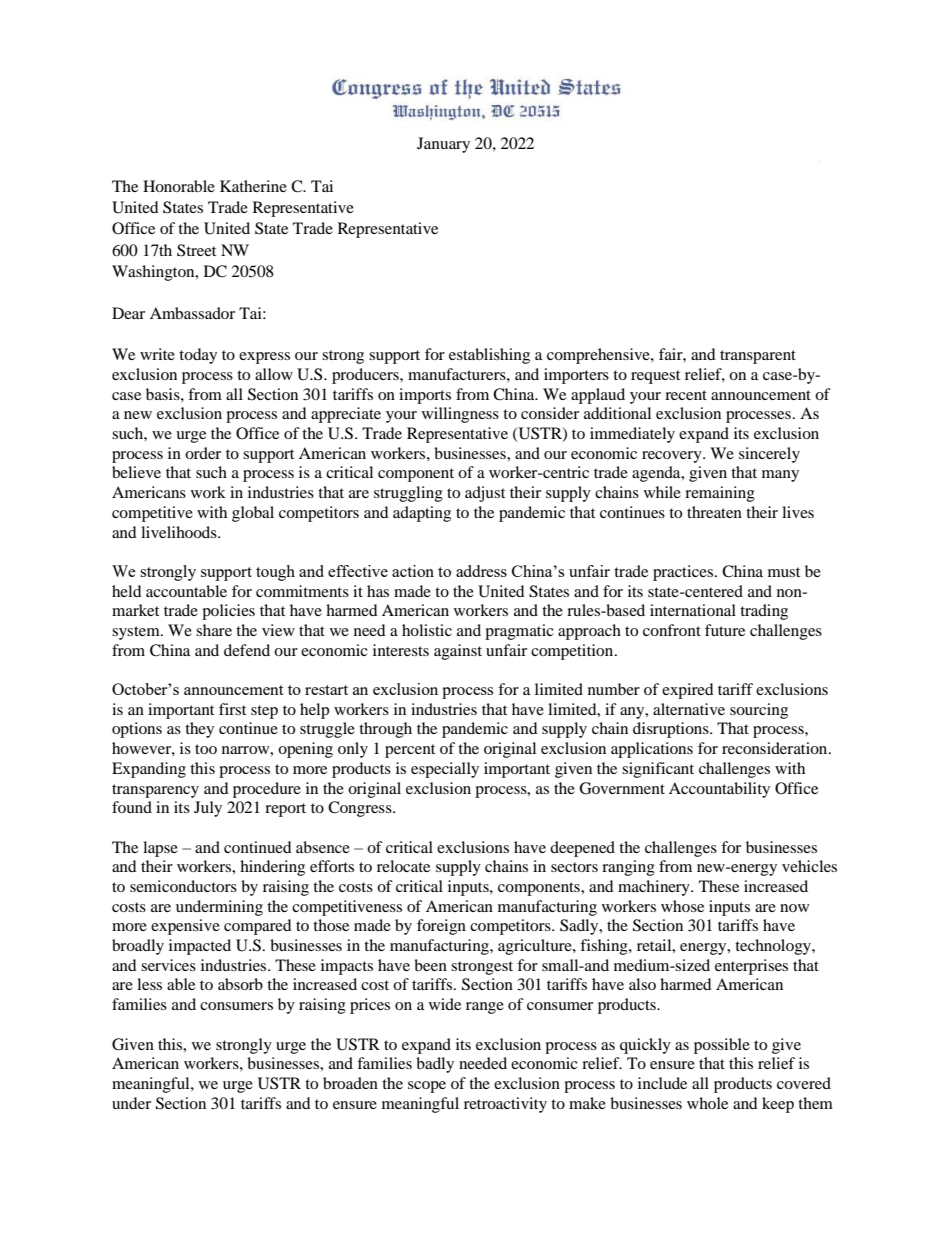 The height and width of the page is (1233, 952). What do you see at coordinates (443, 145) in the page?
I see `January` at bounding box center [443, 145].
